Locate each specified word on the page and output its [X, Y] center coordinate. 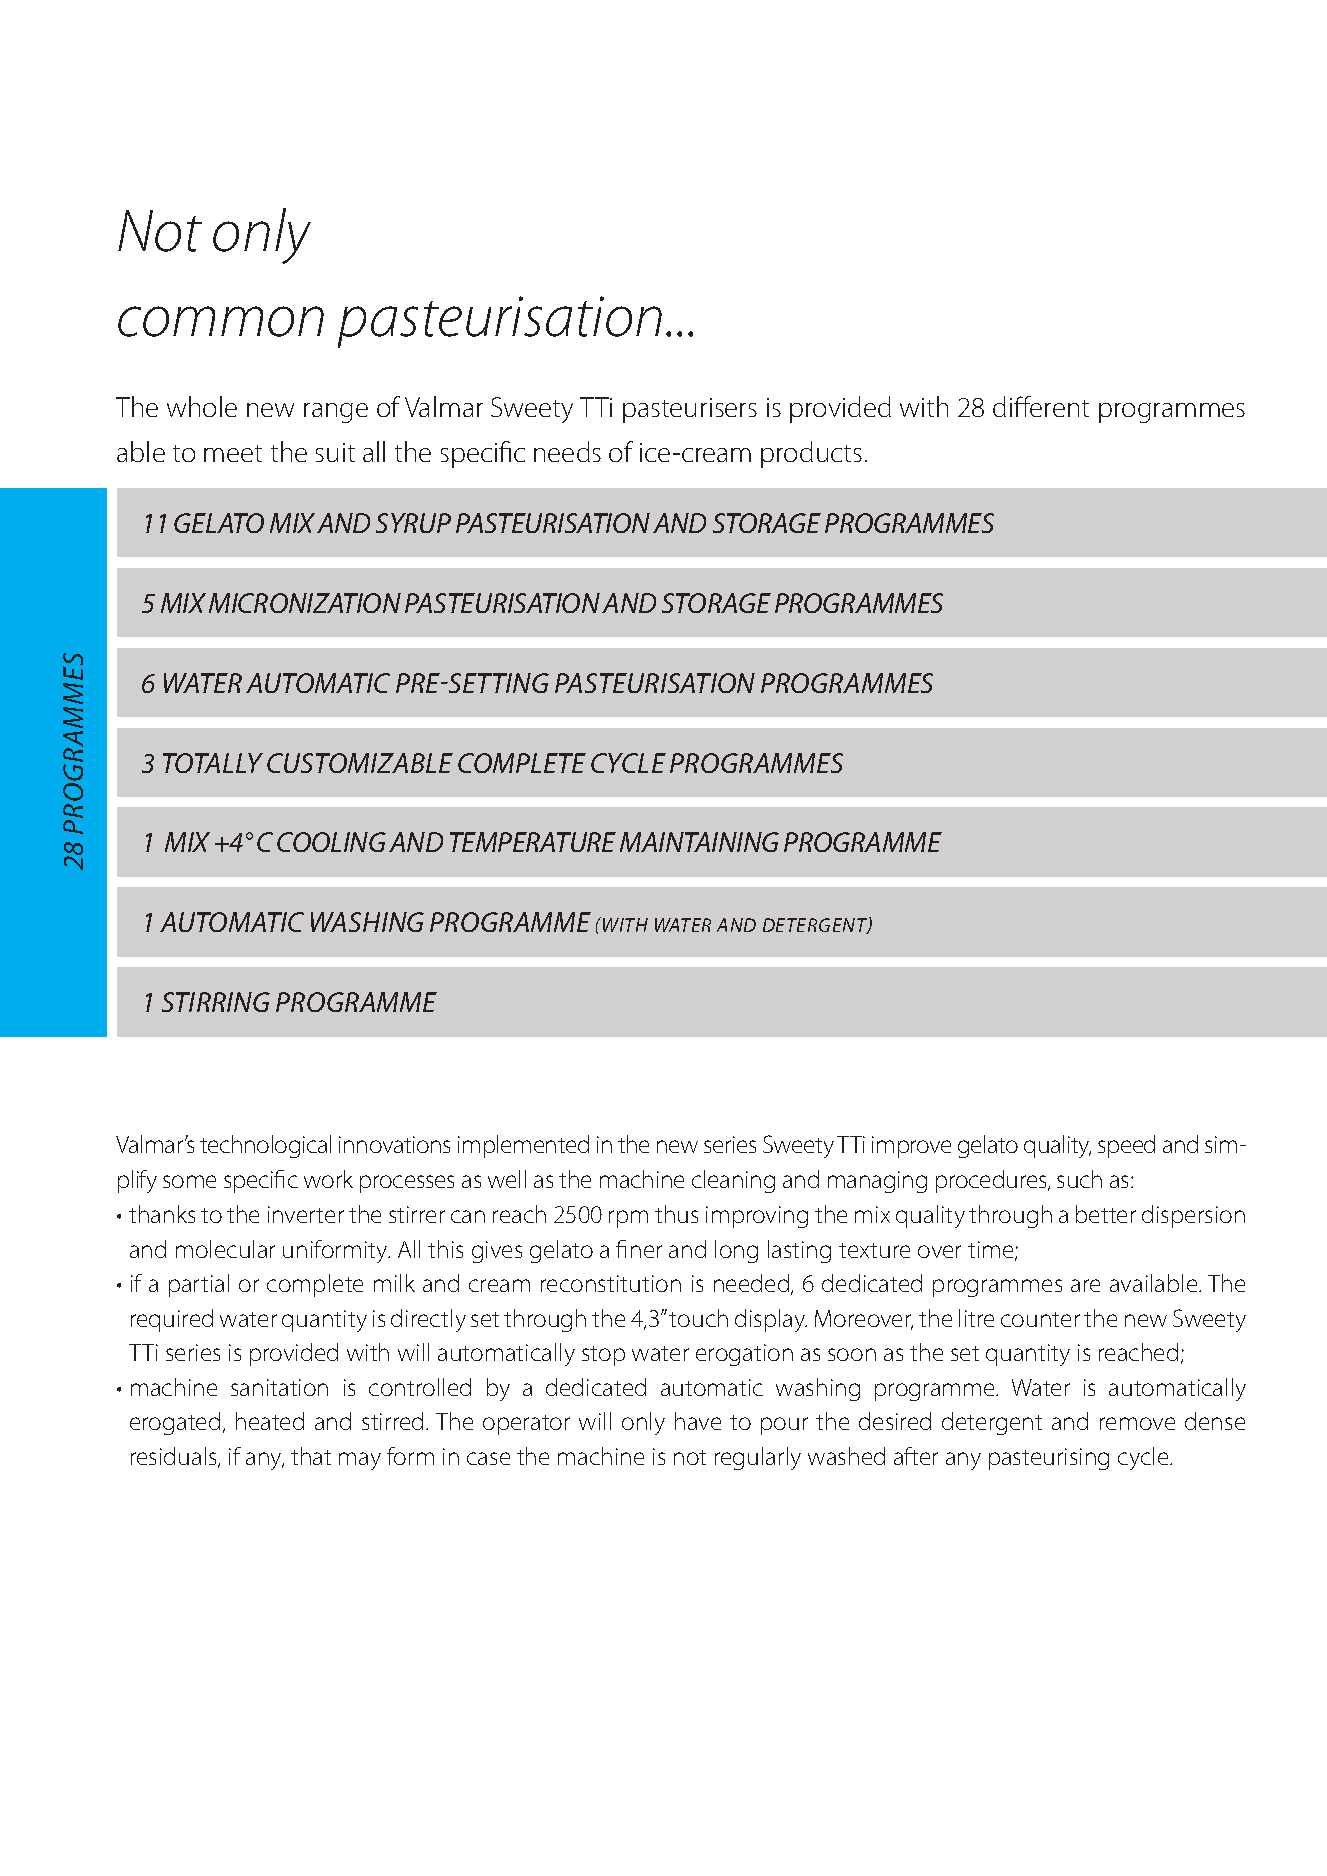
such [1079, 1179]
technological [265, 1146]
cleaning [733, 1181]
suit [335, 452]
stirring [216, 1002]
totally [213, 763]
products [811, 454]
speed [1126, 1146]
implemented [523, 1146]
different [1041, 406]
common [221, 321]
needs [567, 451]
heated [270, 1421]
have [698, 1421]
